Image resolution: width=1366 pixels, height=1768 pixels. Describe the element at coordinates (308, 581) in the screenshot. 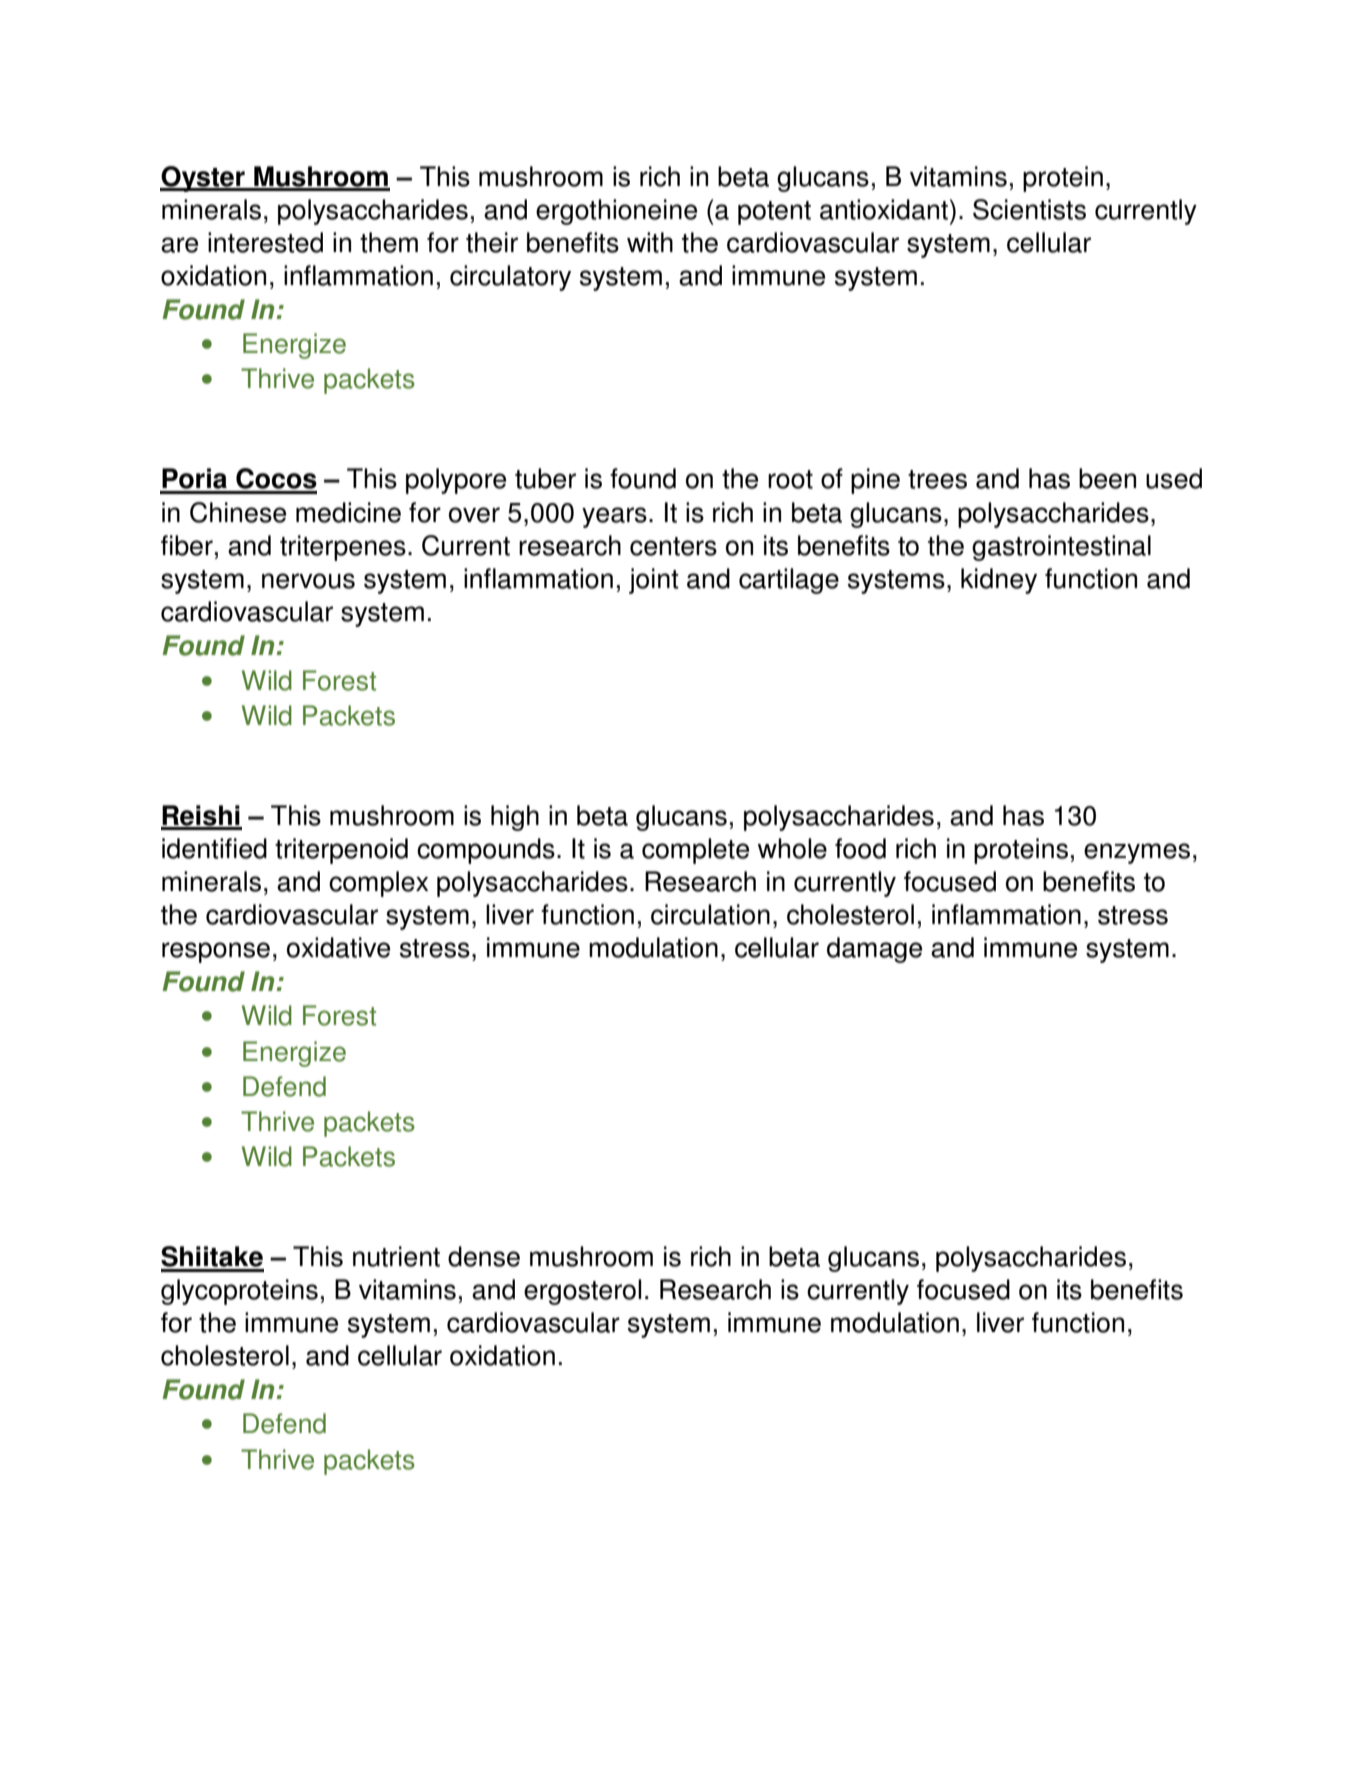

I see `nervous` at that location.
